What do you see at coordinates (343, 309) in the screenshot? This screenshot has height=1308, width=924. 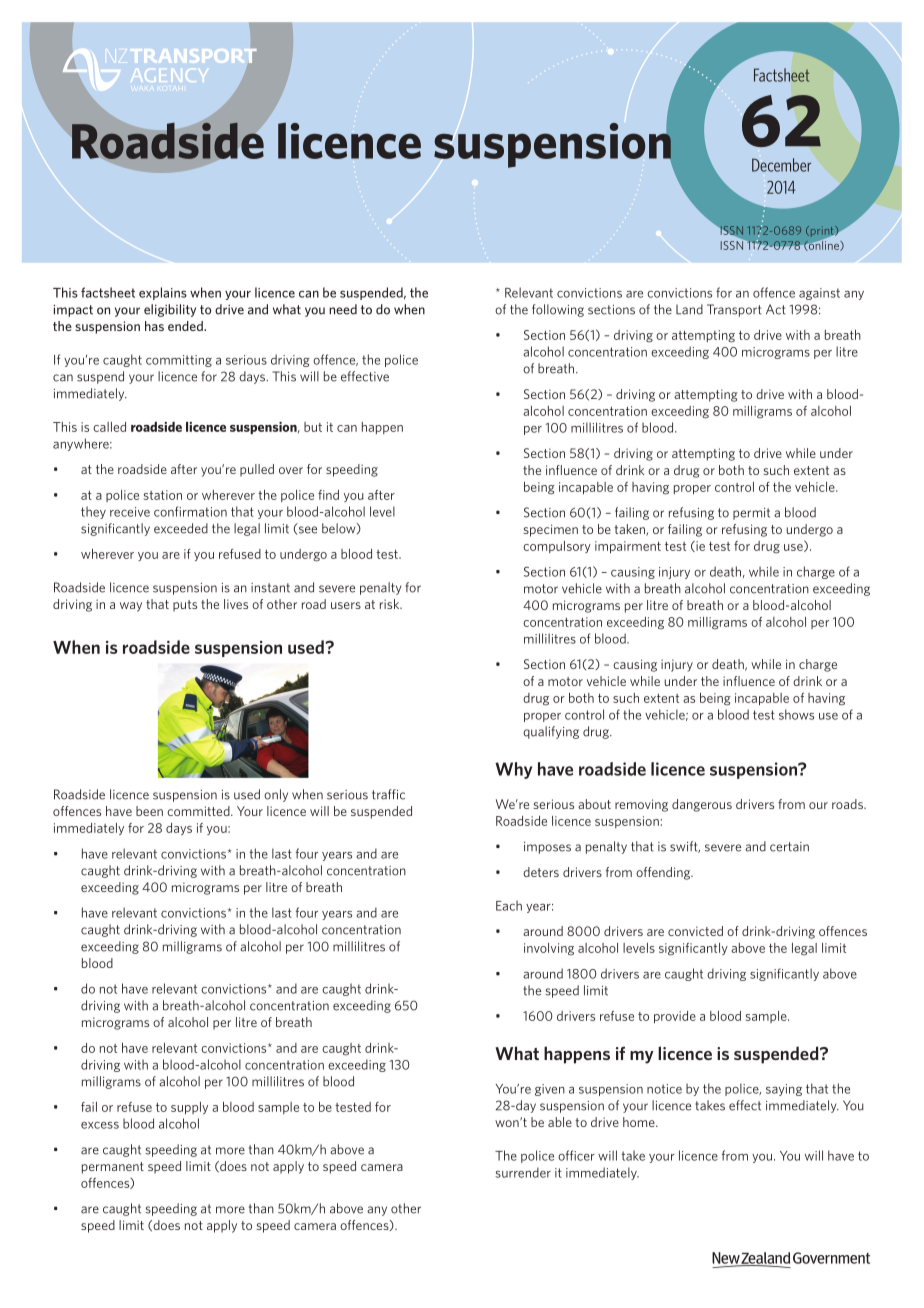 I see `need` at bounding box center [343, 309].
